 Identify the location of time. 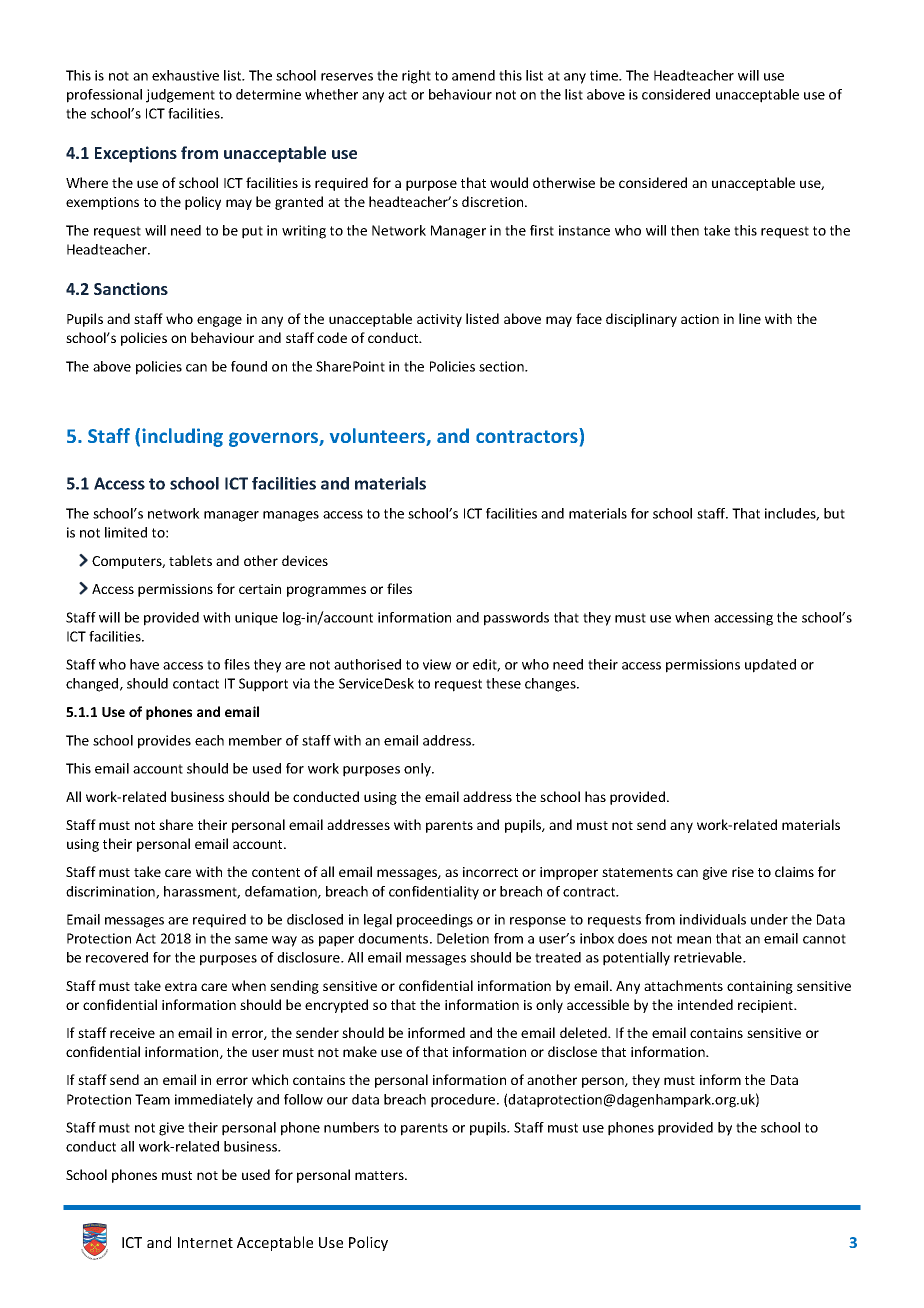
(605, 75).
